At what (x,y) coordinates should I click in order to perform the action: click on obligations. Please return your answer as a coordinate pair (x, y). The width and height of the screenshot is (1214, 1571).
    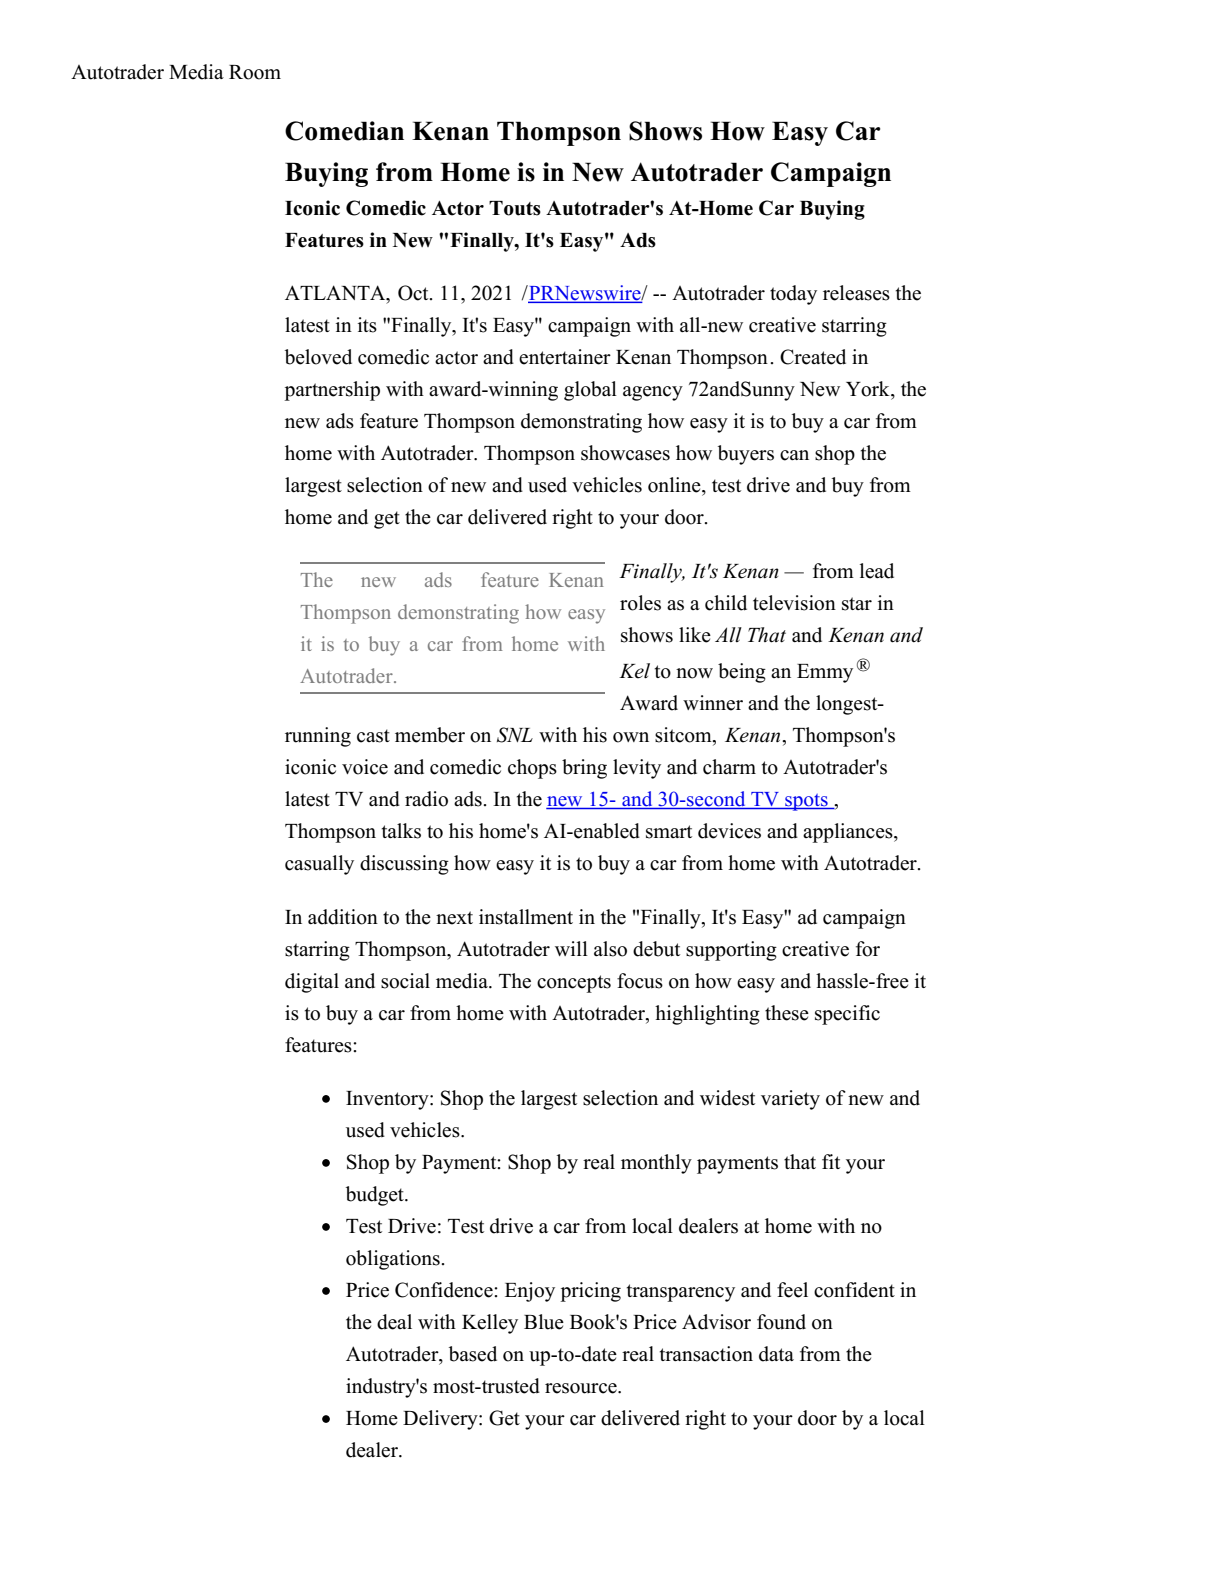
    Looking at the image, I should click on (393, 1260).
